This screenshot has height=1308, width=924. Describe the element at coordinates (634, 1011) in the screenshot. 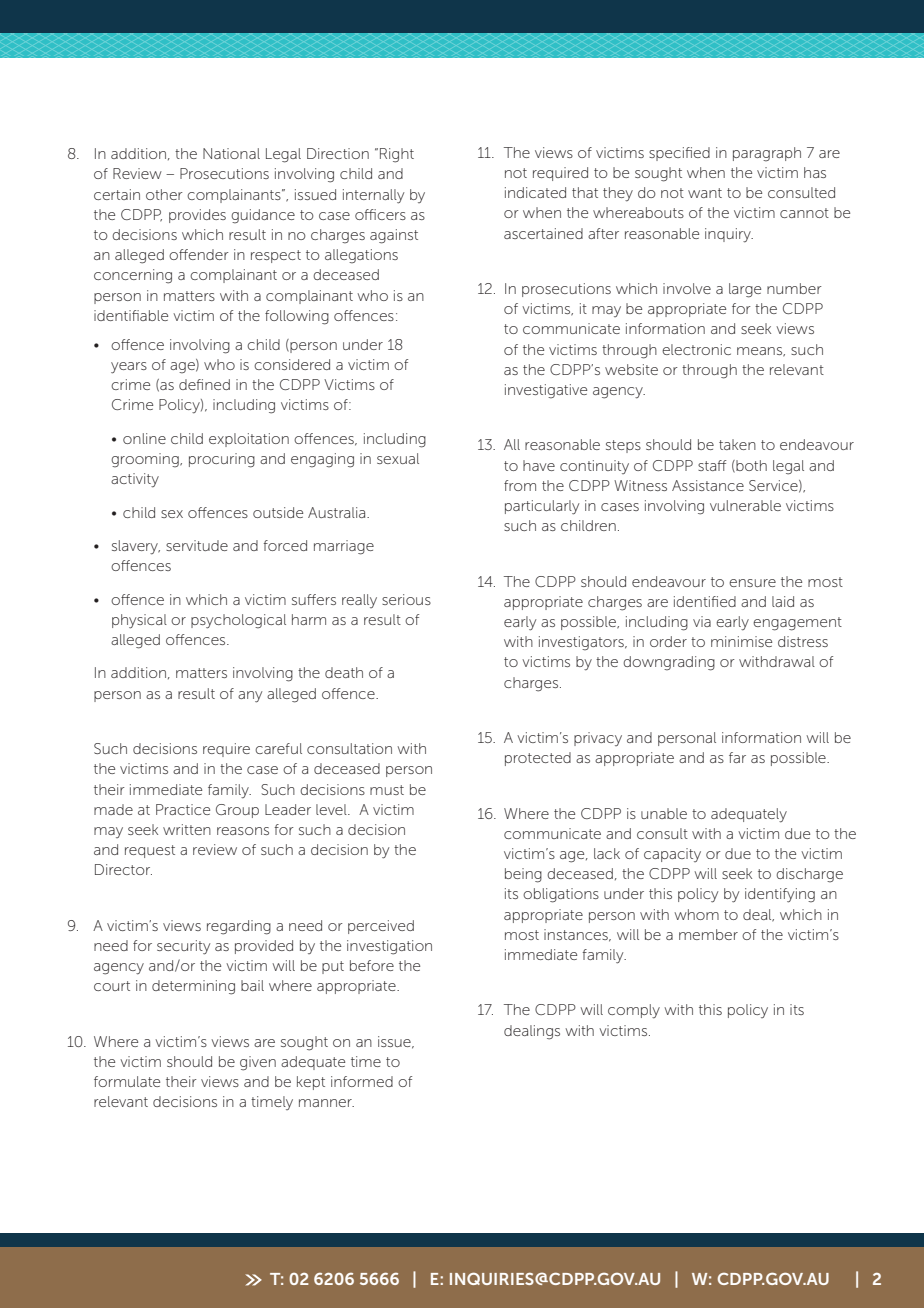

I see `comply` at that location.
